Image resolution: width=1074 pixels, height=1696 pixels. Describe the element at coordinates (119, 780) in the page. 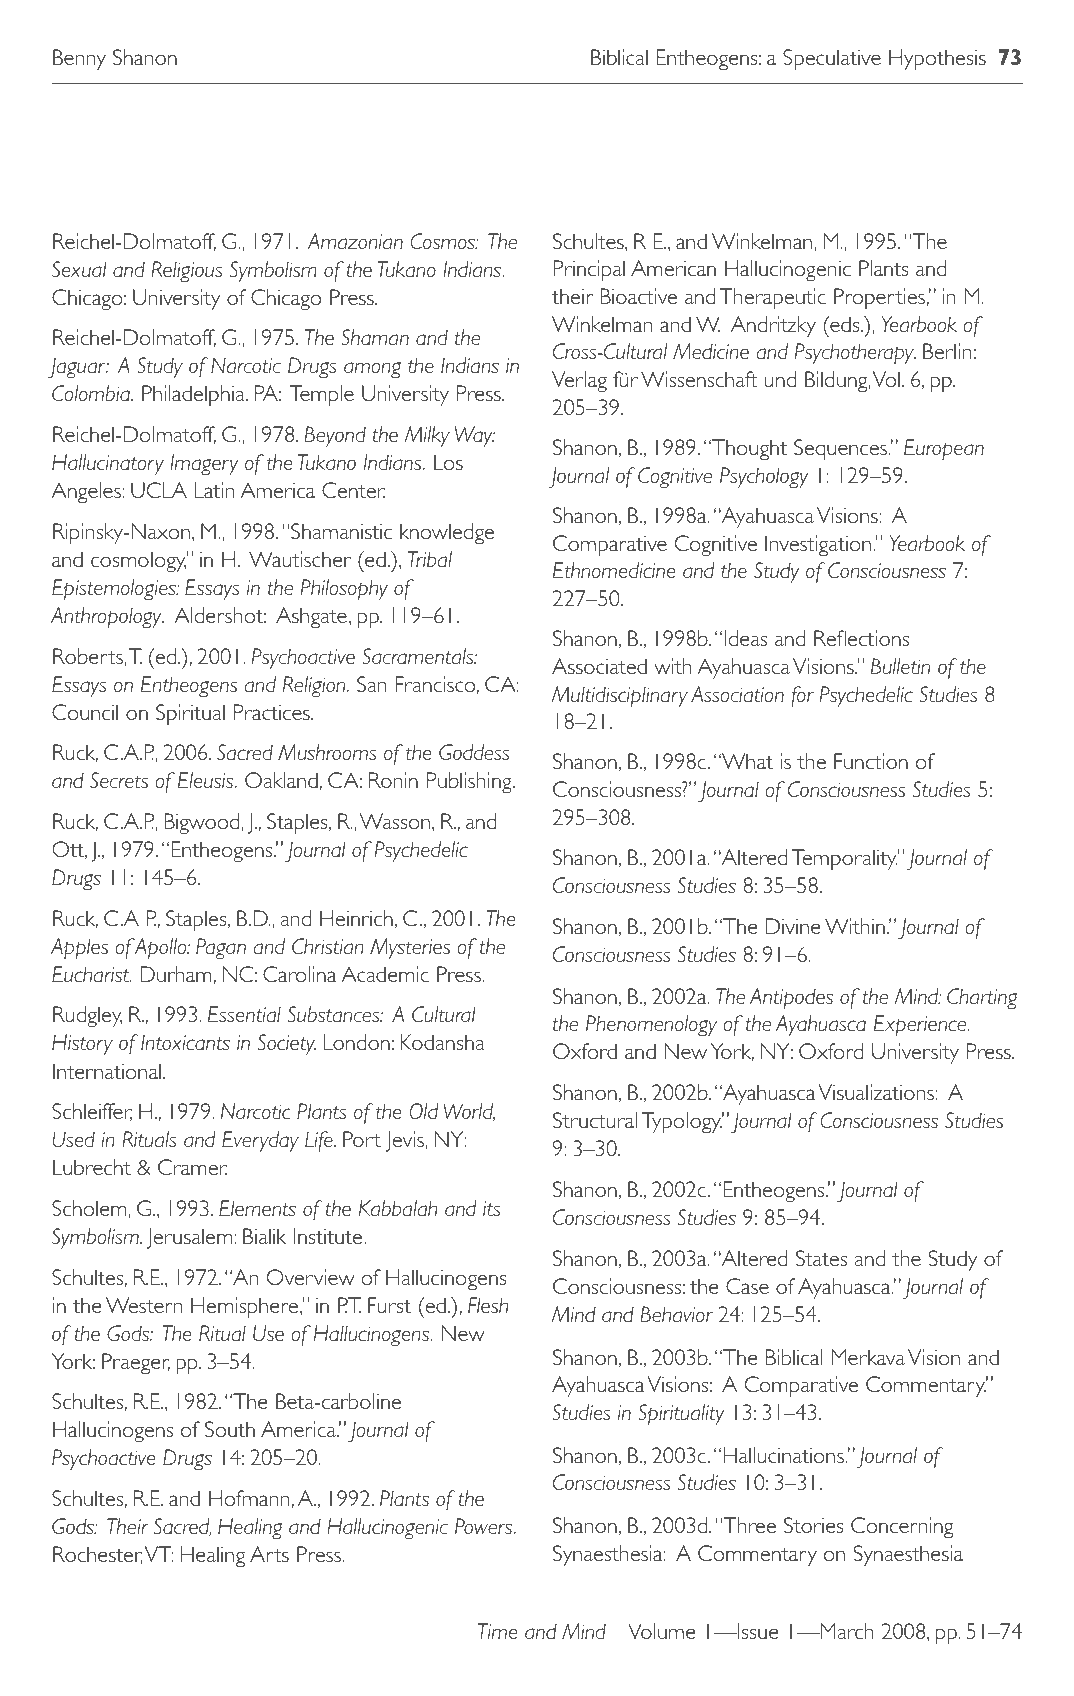

I see `Secrets` at that location.
